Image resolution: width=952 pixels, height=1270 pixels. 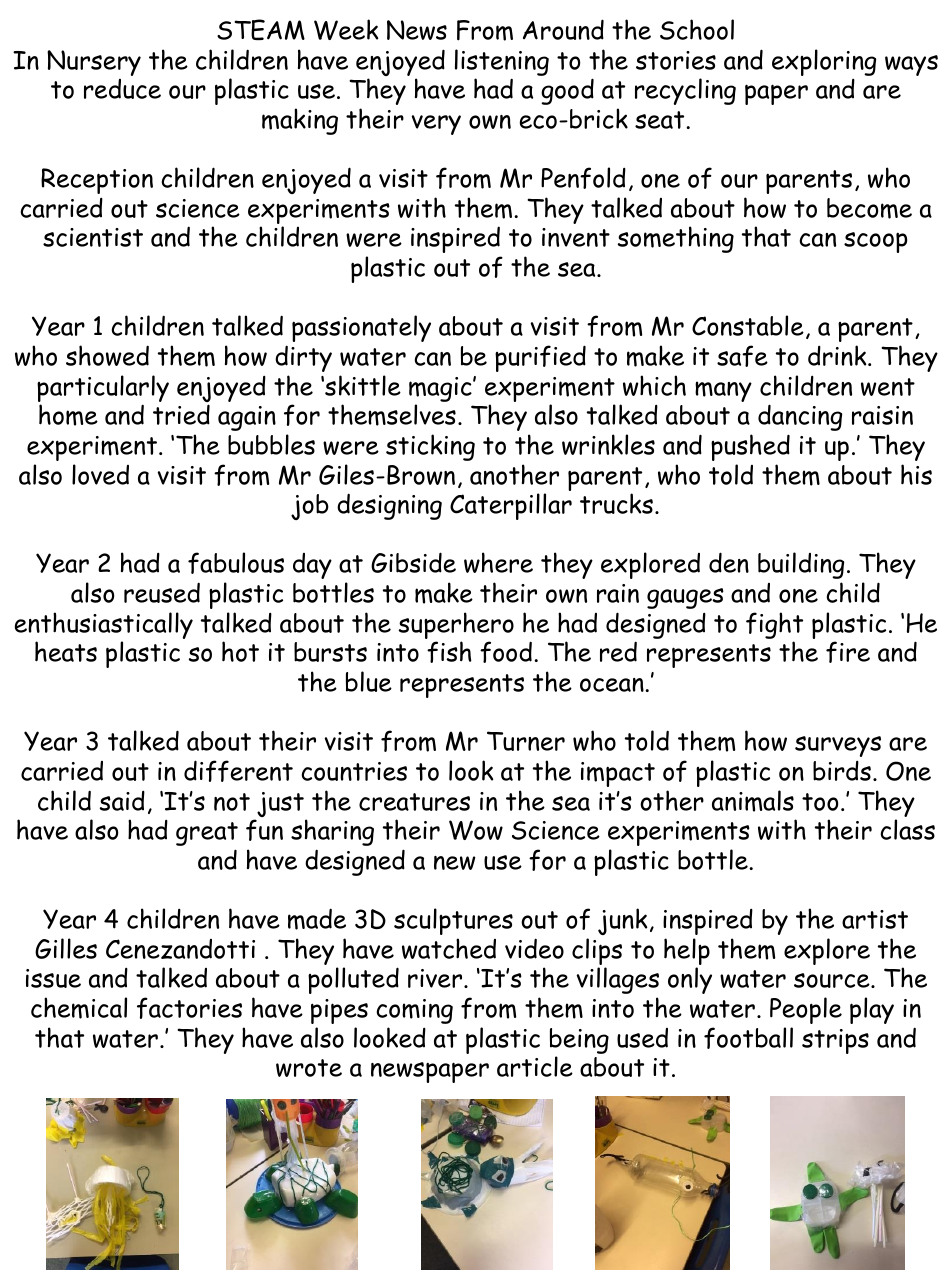 I want to click on showed, so click(x=107, y=355).
